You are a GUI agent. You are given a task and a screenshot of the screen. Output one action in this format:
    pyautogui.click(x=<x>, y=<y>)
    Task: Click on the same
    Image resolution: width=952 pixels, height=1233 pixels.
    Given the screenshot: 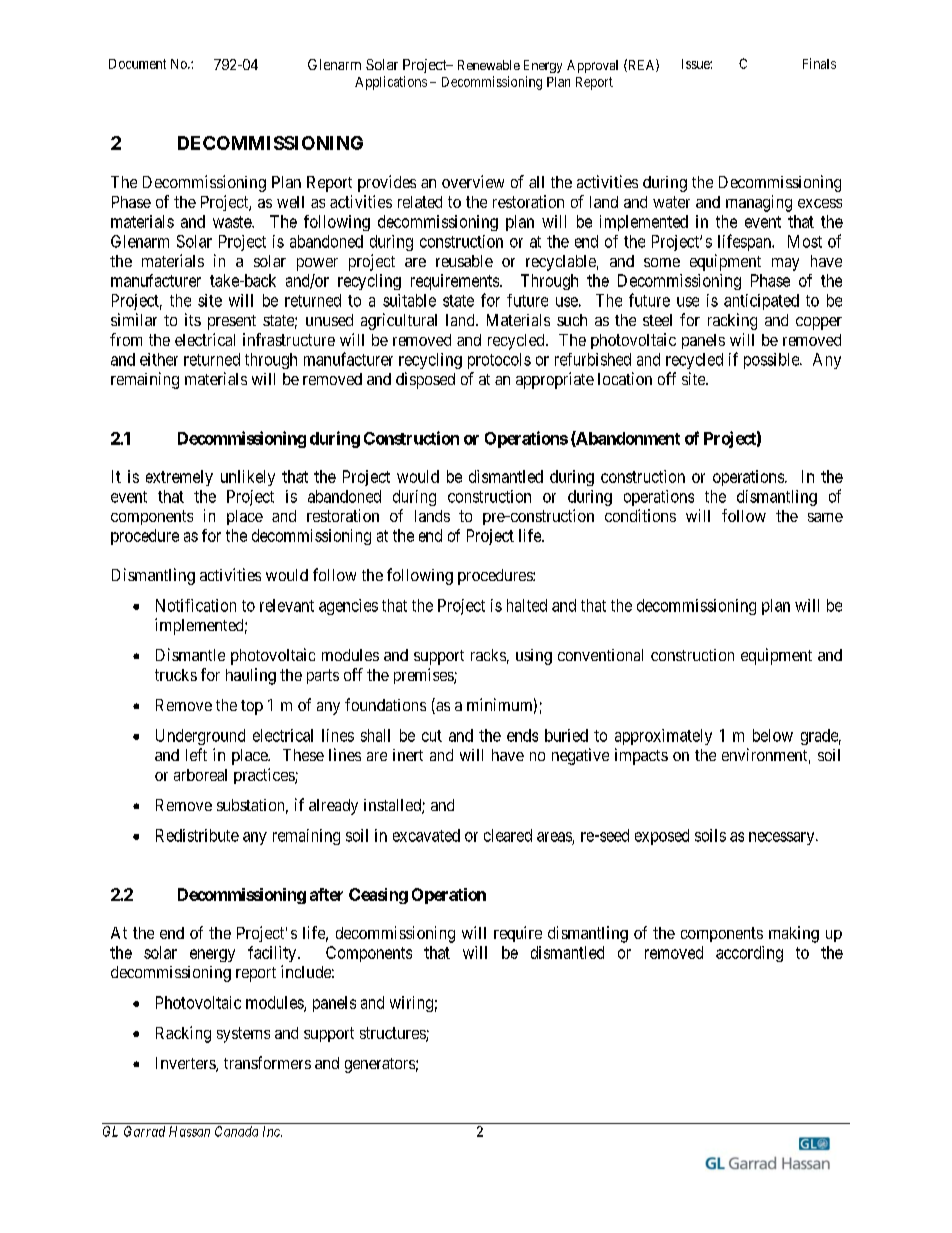 What is the action you would take?
    pyautogui.click(x=825, y=517)
